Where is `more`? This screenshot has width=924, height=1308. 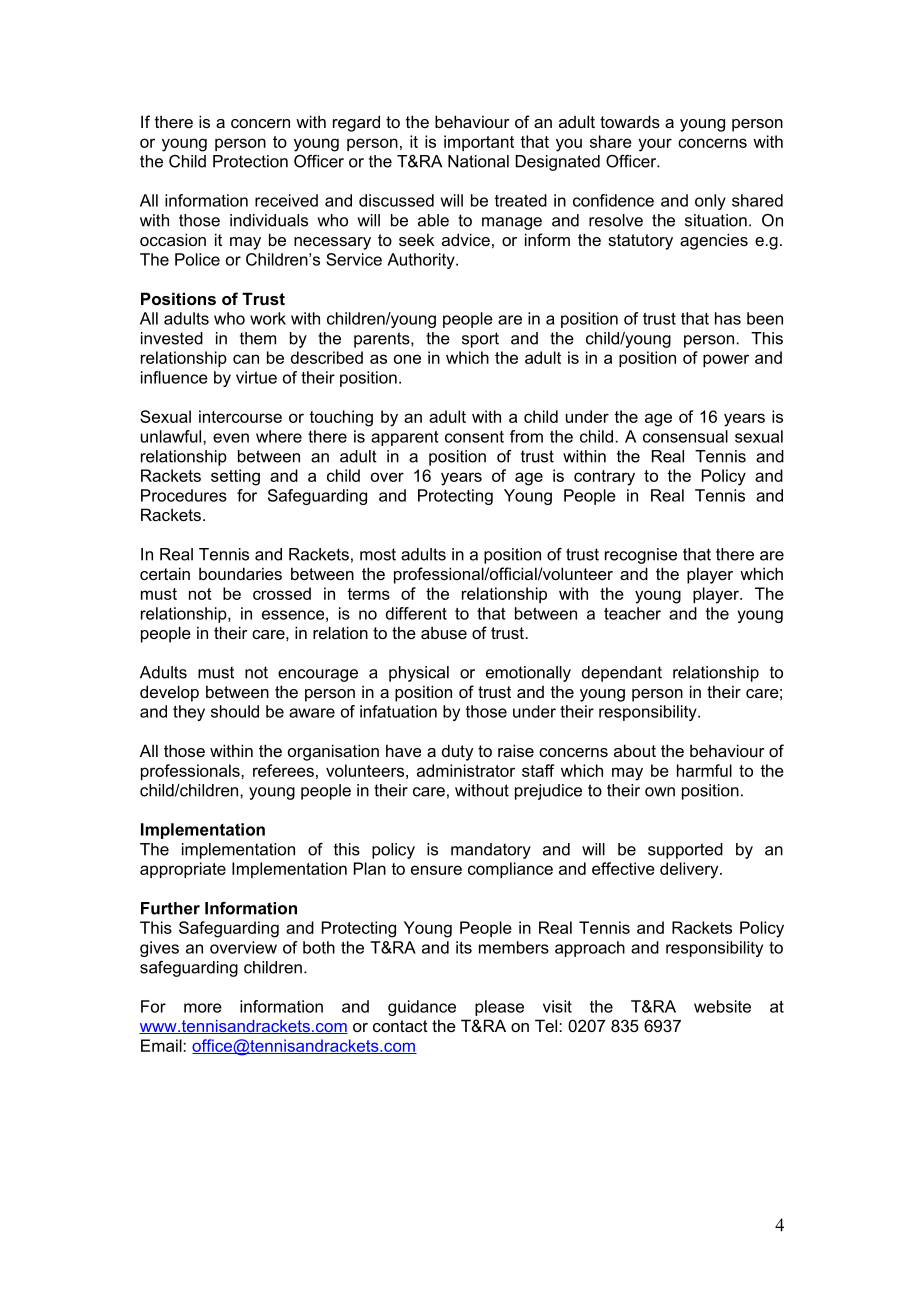 more is located at coordinates (203, 1008).
